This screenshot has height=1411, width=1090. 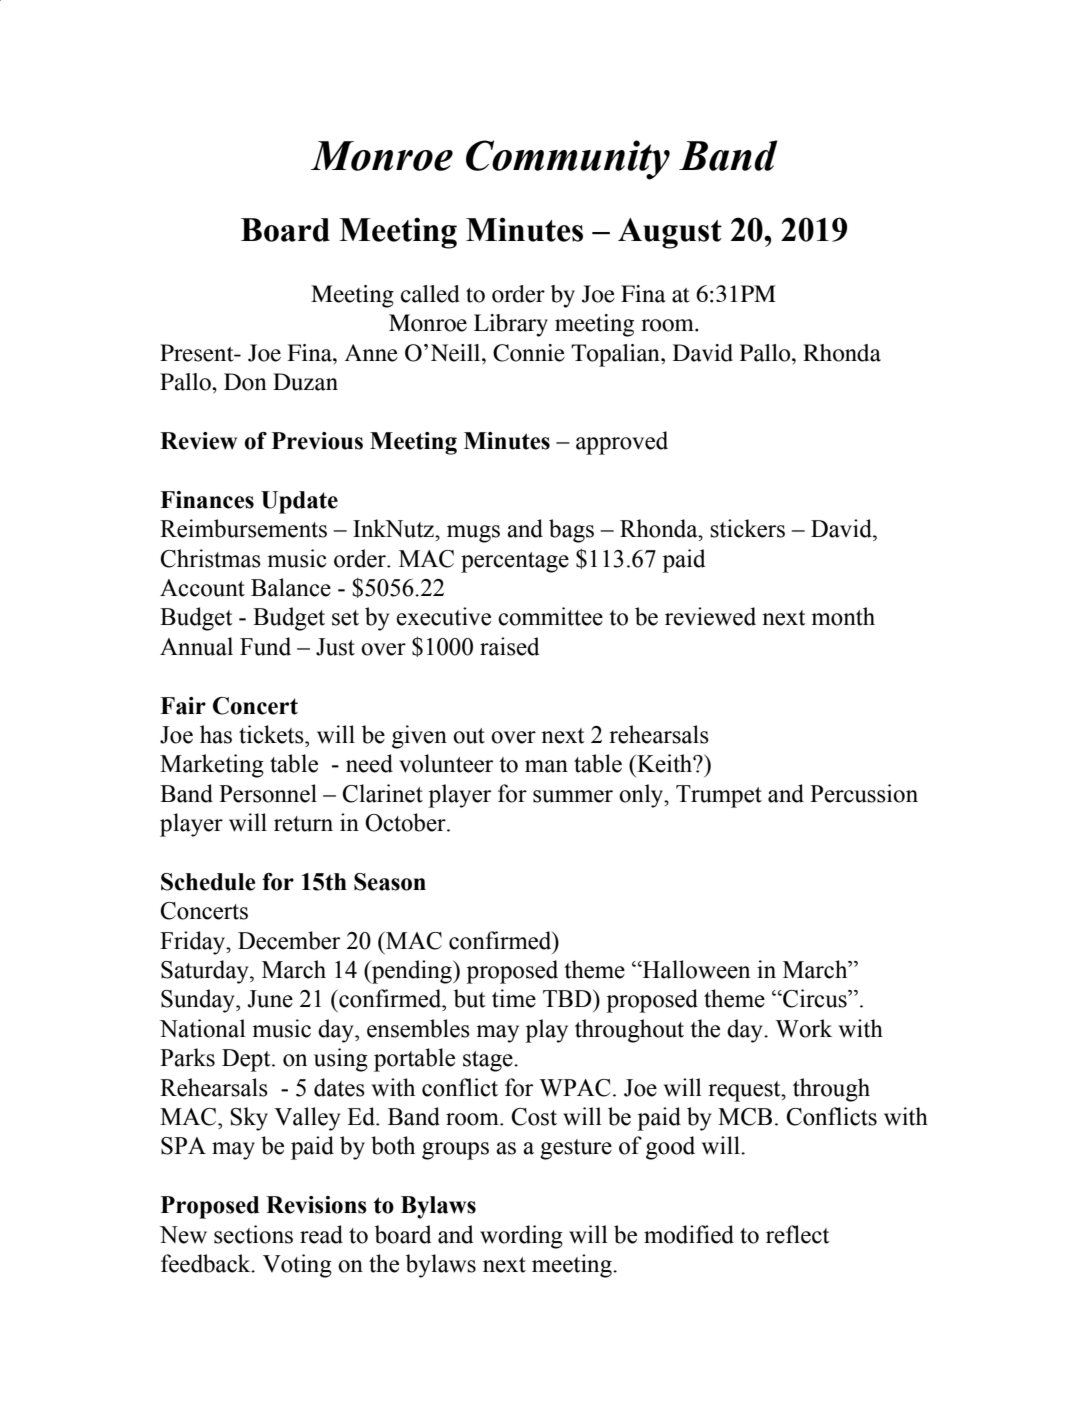 What do you see at coordinates (695, 969) in the screenshot?
I see `Halloween` at bounding box center [695, 969].
